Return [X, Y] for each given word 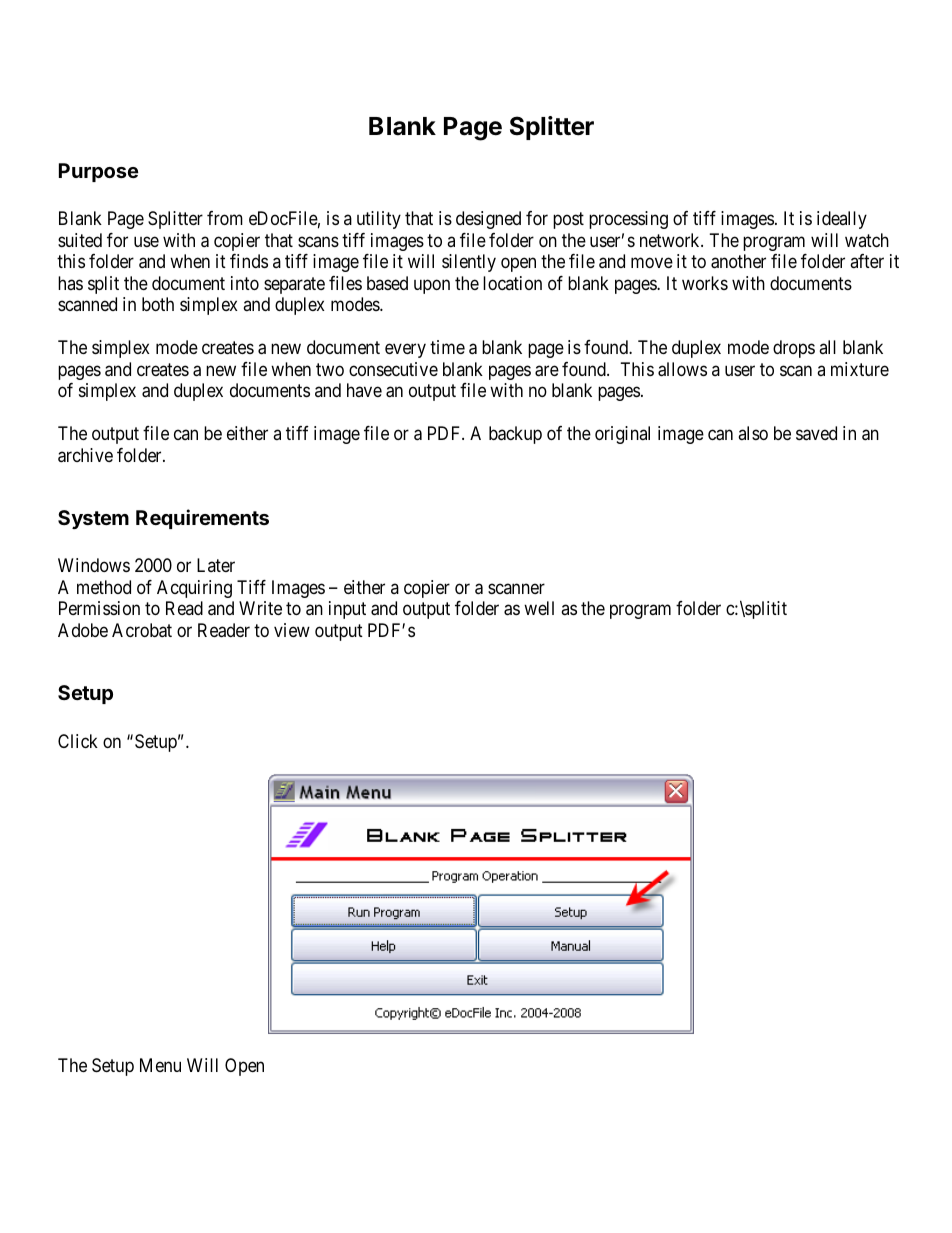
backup [515, 435]
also [753, 433]
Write [260, 608]
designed [488, 220]
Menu [160, 1065]
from [225, 218]
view [292, 630]
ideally [842, 220]
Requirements [202, 519]
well [539, 608]
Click [78, 741]
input [347, 610]
